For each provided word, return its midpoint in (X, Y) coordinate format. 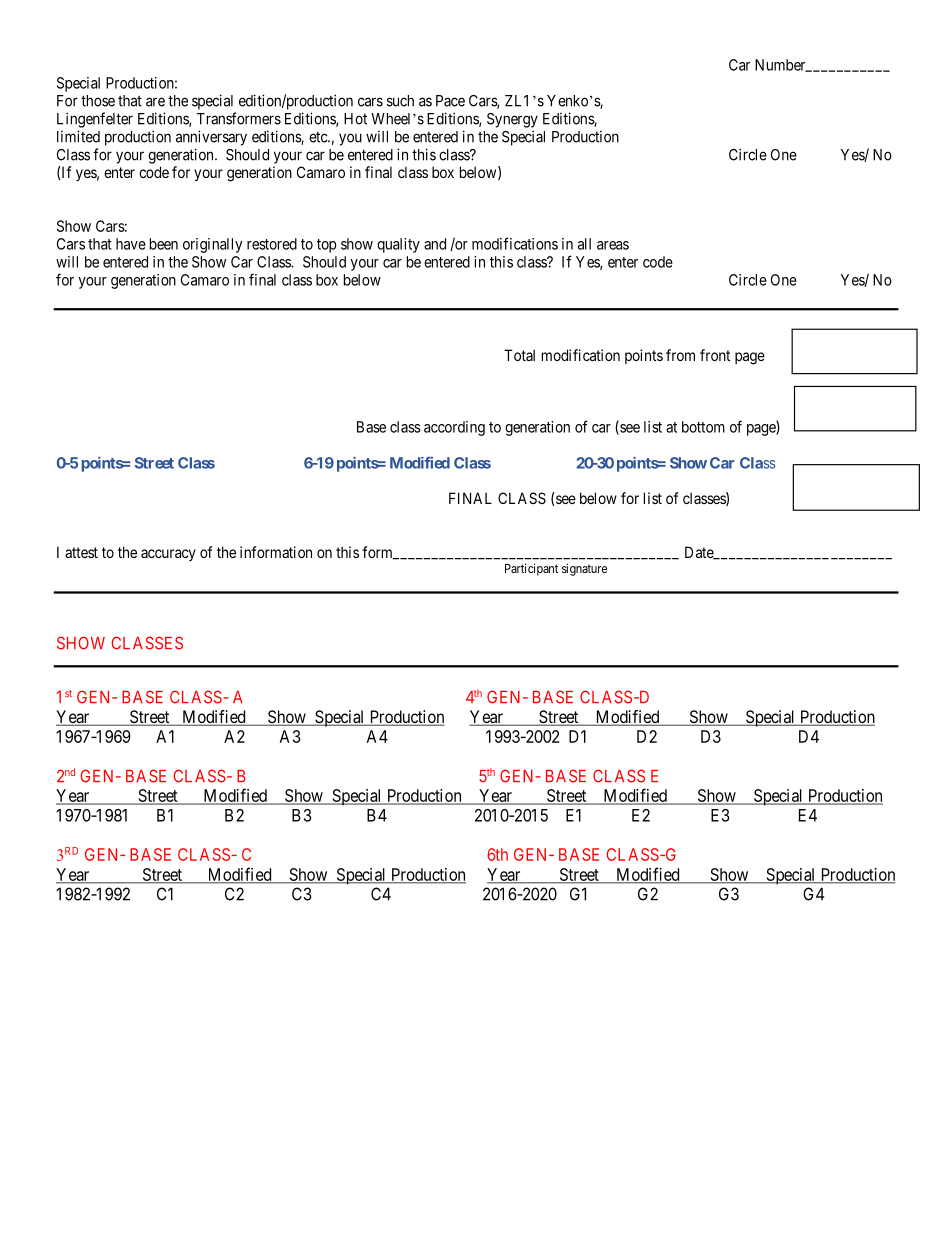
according (454, 428)
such (400, 101)
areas (613, 245)
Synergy (512, 120)
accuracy (168, 555)
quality (398, 245)
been (164, 244)
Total (519, 355)
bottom (703, 427)
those (98, 101)
